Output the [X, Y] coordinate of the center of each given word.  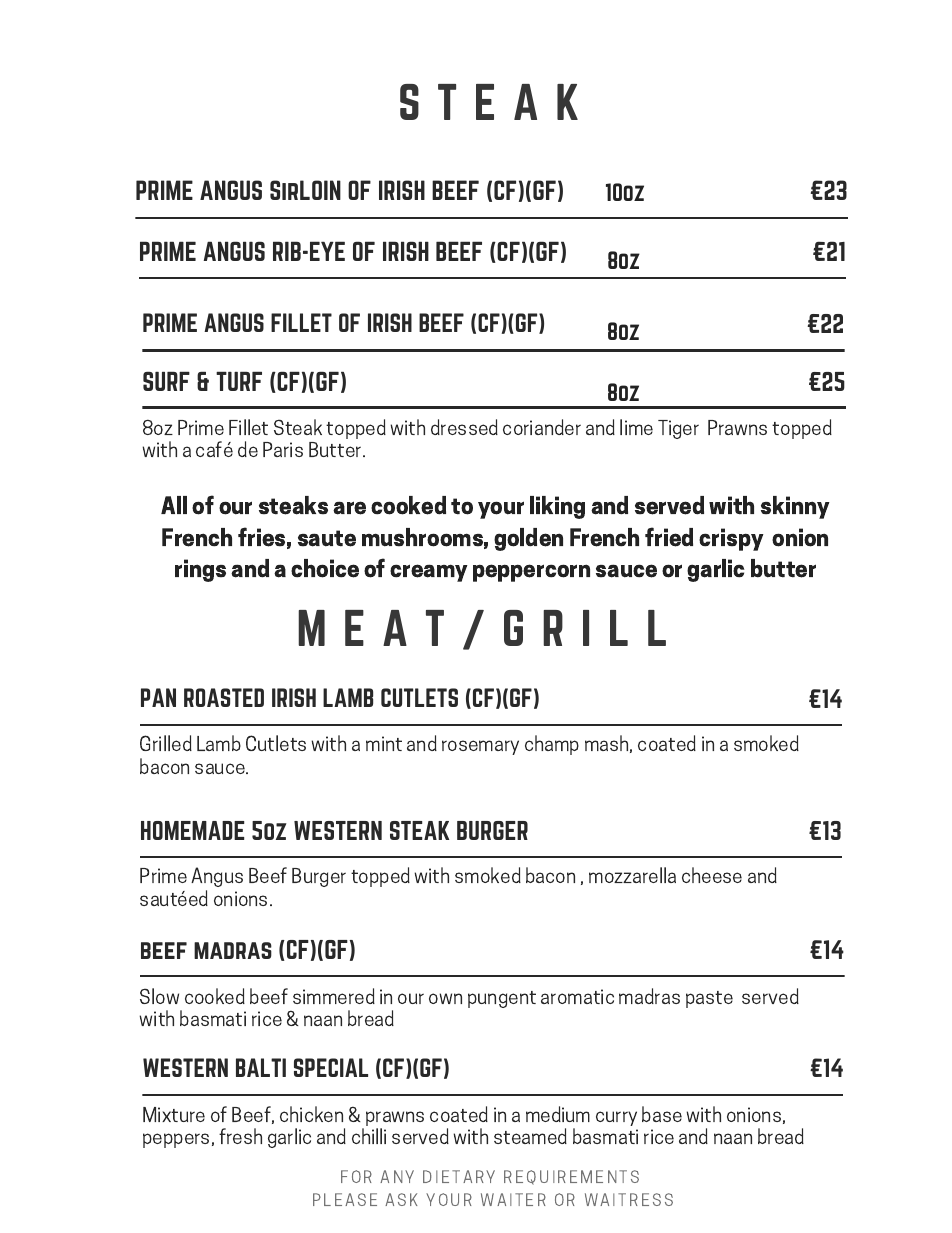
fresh [240, 1136]
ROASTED [224, 697]
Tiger [678, 429]
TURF [239, 381]
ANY [397, 1176]
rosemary [480, 747]
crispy [731, 539]
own [445, 998]
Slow [159, 996]
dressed [464, 427]
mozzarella [632, 875]
